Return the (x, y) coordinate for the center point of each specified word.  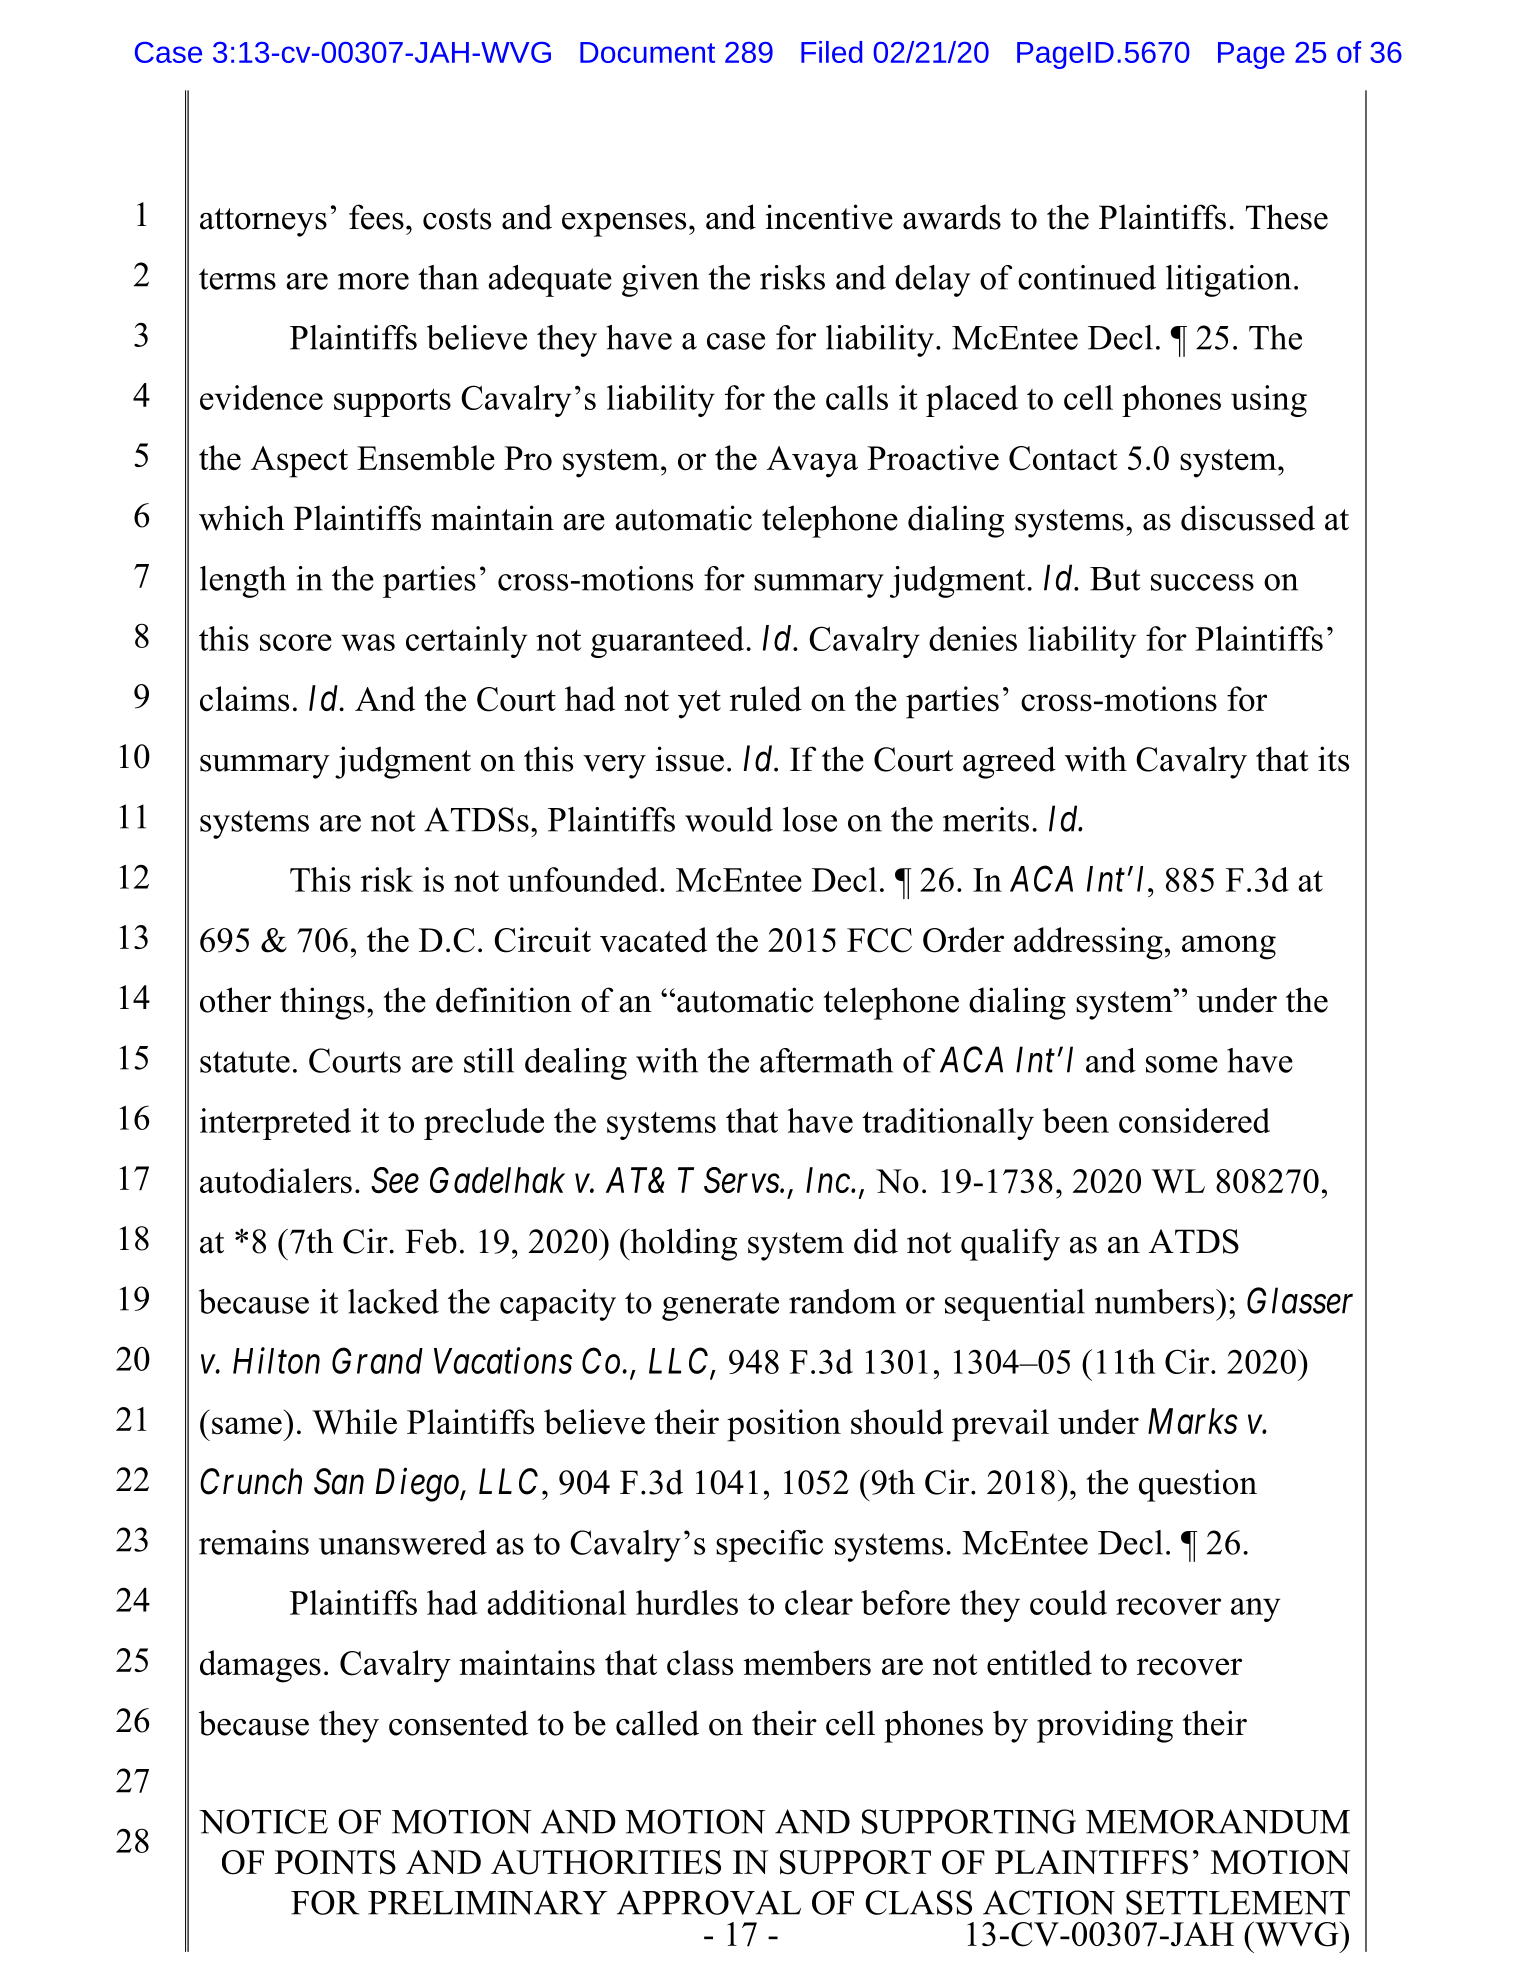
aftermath (826, 1060)
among (1229, 947)
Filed (831, 52)
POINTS (335, 1862)
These (1287, 217)
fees (376, 217)
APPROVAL (709, 1902)
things (322, 1003)
